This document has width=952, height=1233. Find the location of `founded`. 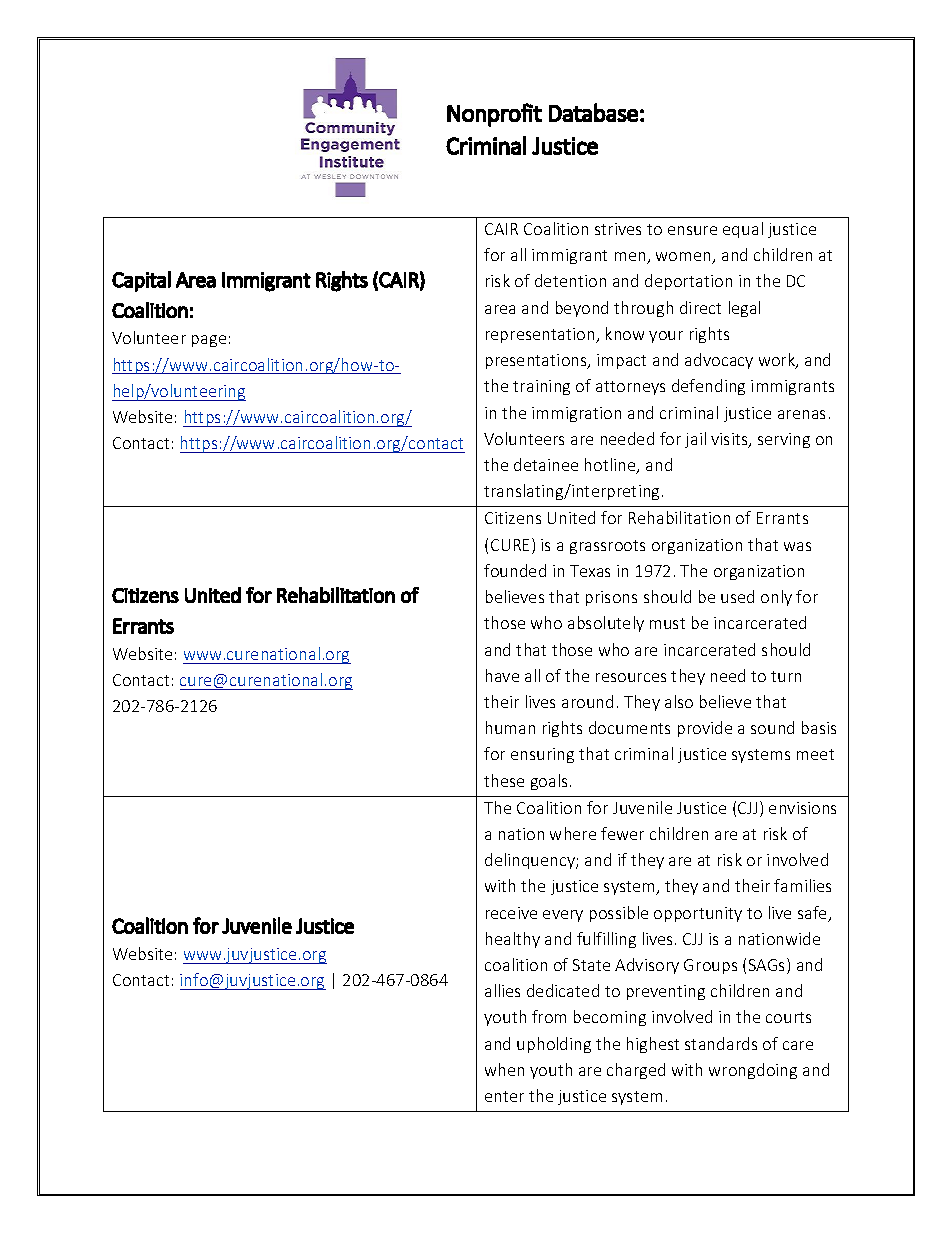

founded is located at coordinates (515, 570).
